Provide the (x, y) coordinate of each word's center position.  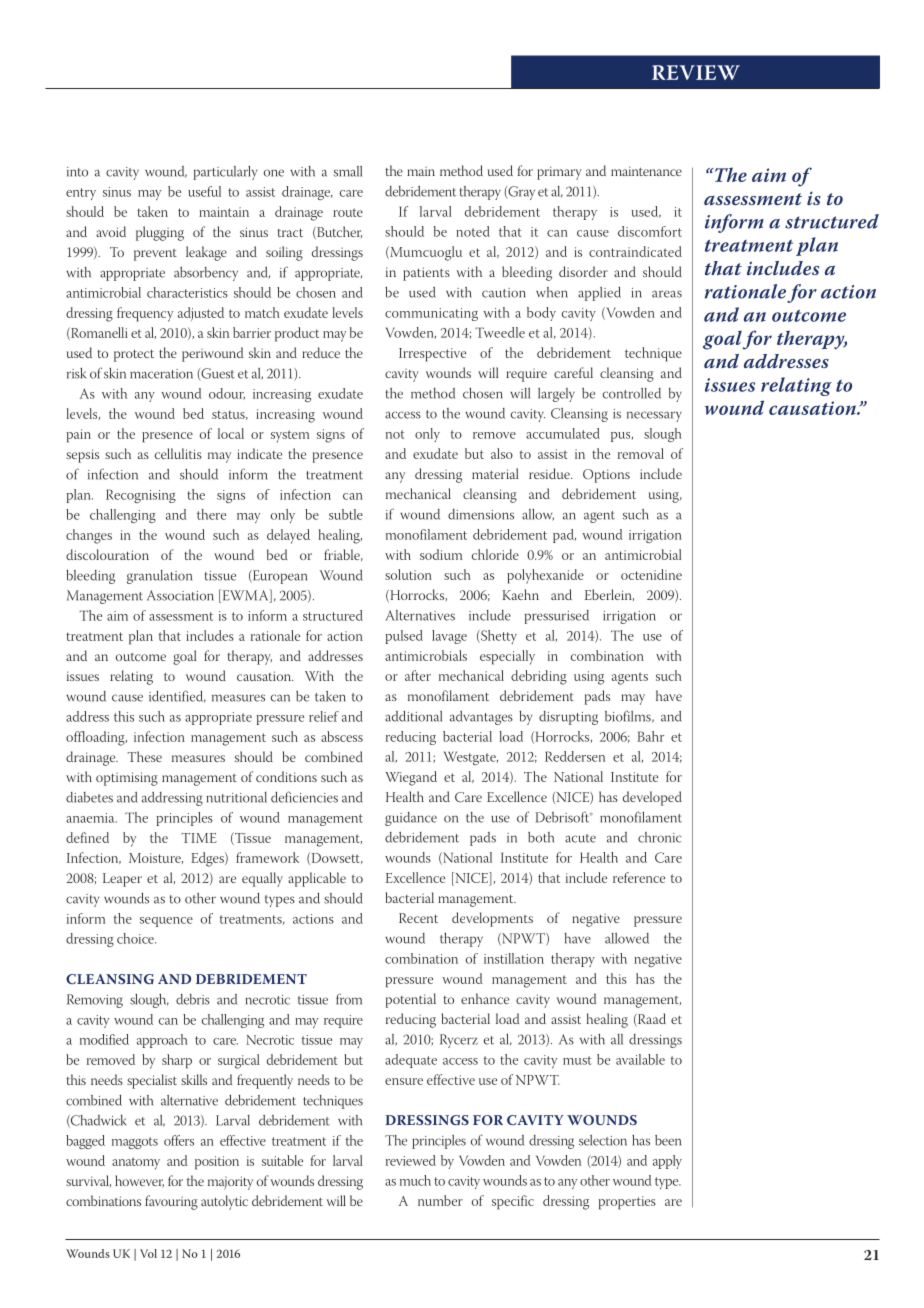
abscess (342, 736)
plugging (160, 233)
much (415, 1180)
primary (559, 173)
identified (177, 696)
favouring (171, 1202)
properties (627, 1203)
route (348, 212)
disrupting (568, 718)
